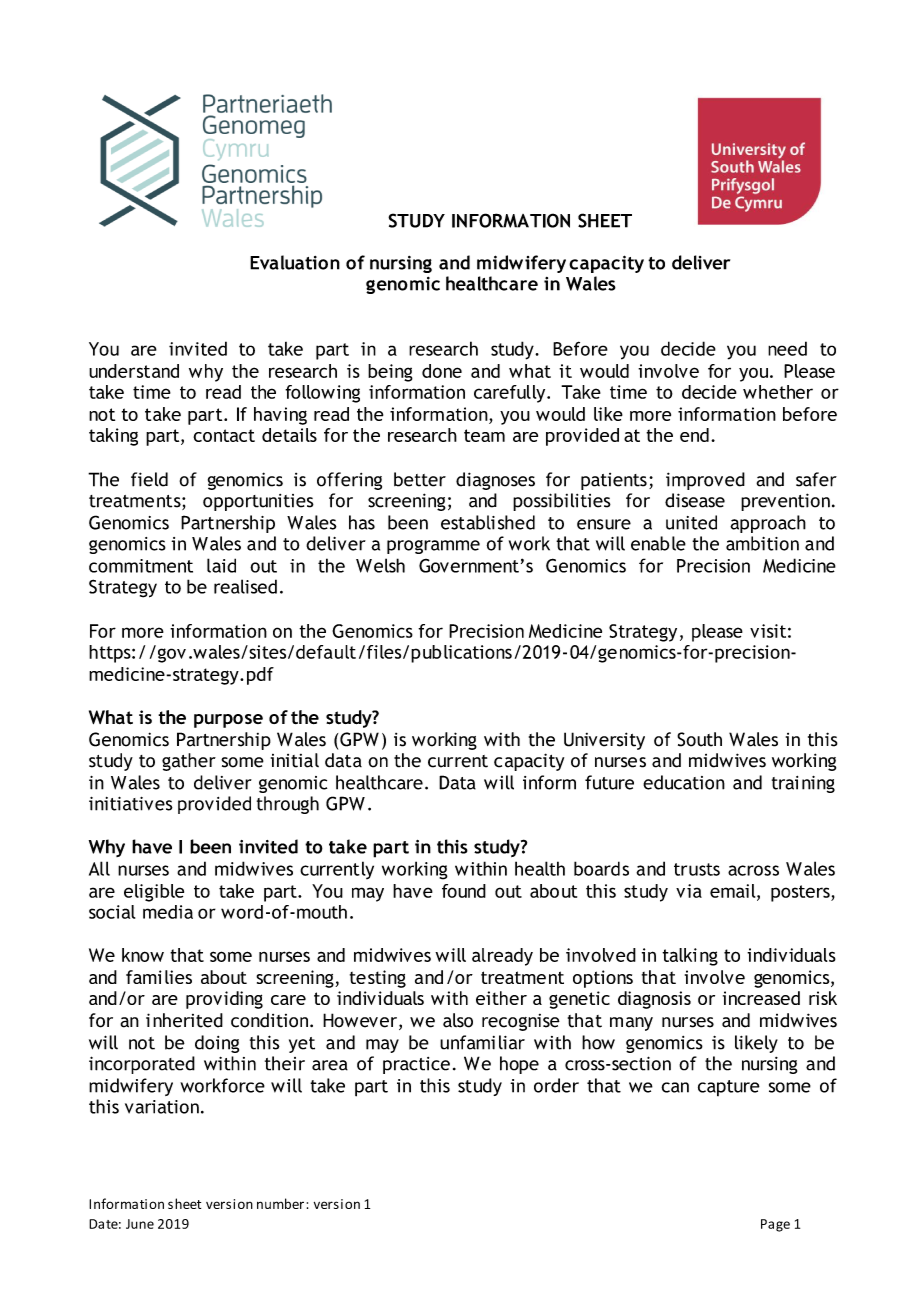  Describe the element at coordinates (442, 371) in the screenshot. I see `done` at that location.
